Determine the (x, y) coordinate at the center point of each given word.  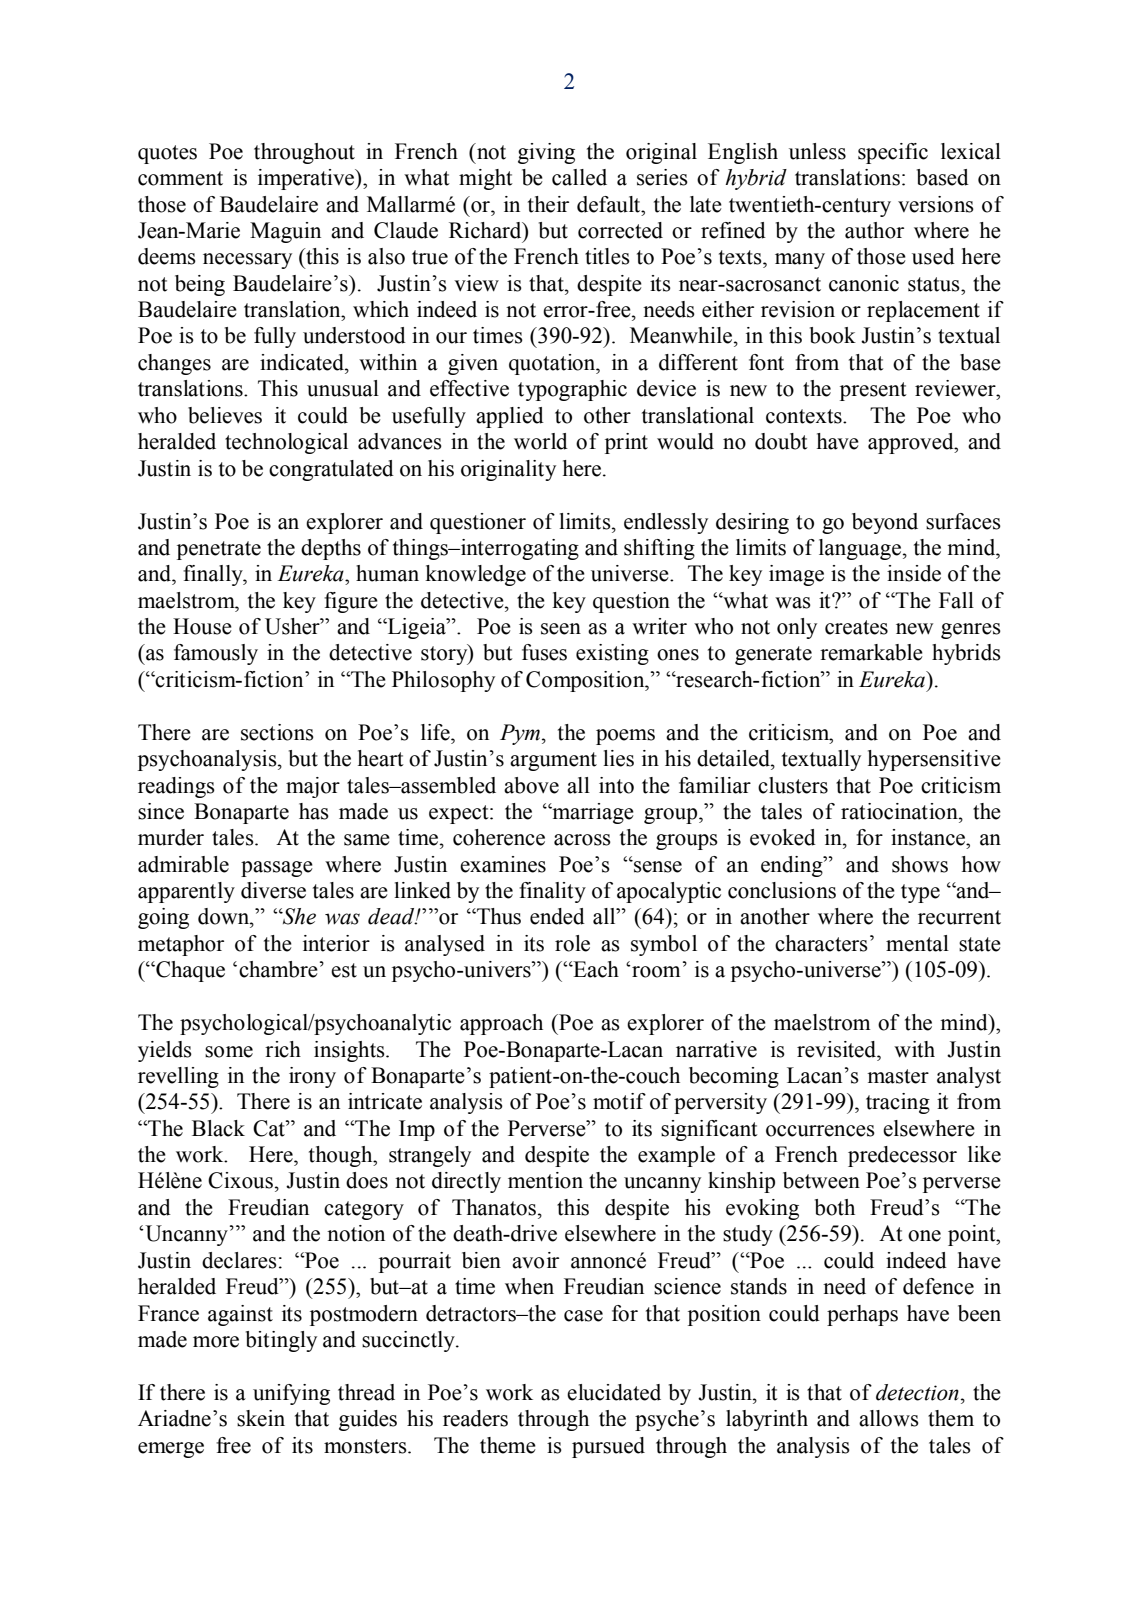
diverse (273, 890)
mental (917, 943)
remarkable (871, 652)
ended (557, 916)
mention (545, 1180)
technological (286, 443)
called (579, 177)
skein (261, 1418)
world (541, 441)
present (873, 391)
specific (893, 153)
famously (216, 654)
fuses (544, 652)
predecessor (902, 1156)
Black (218, 1128)
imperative (307, 179)
